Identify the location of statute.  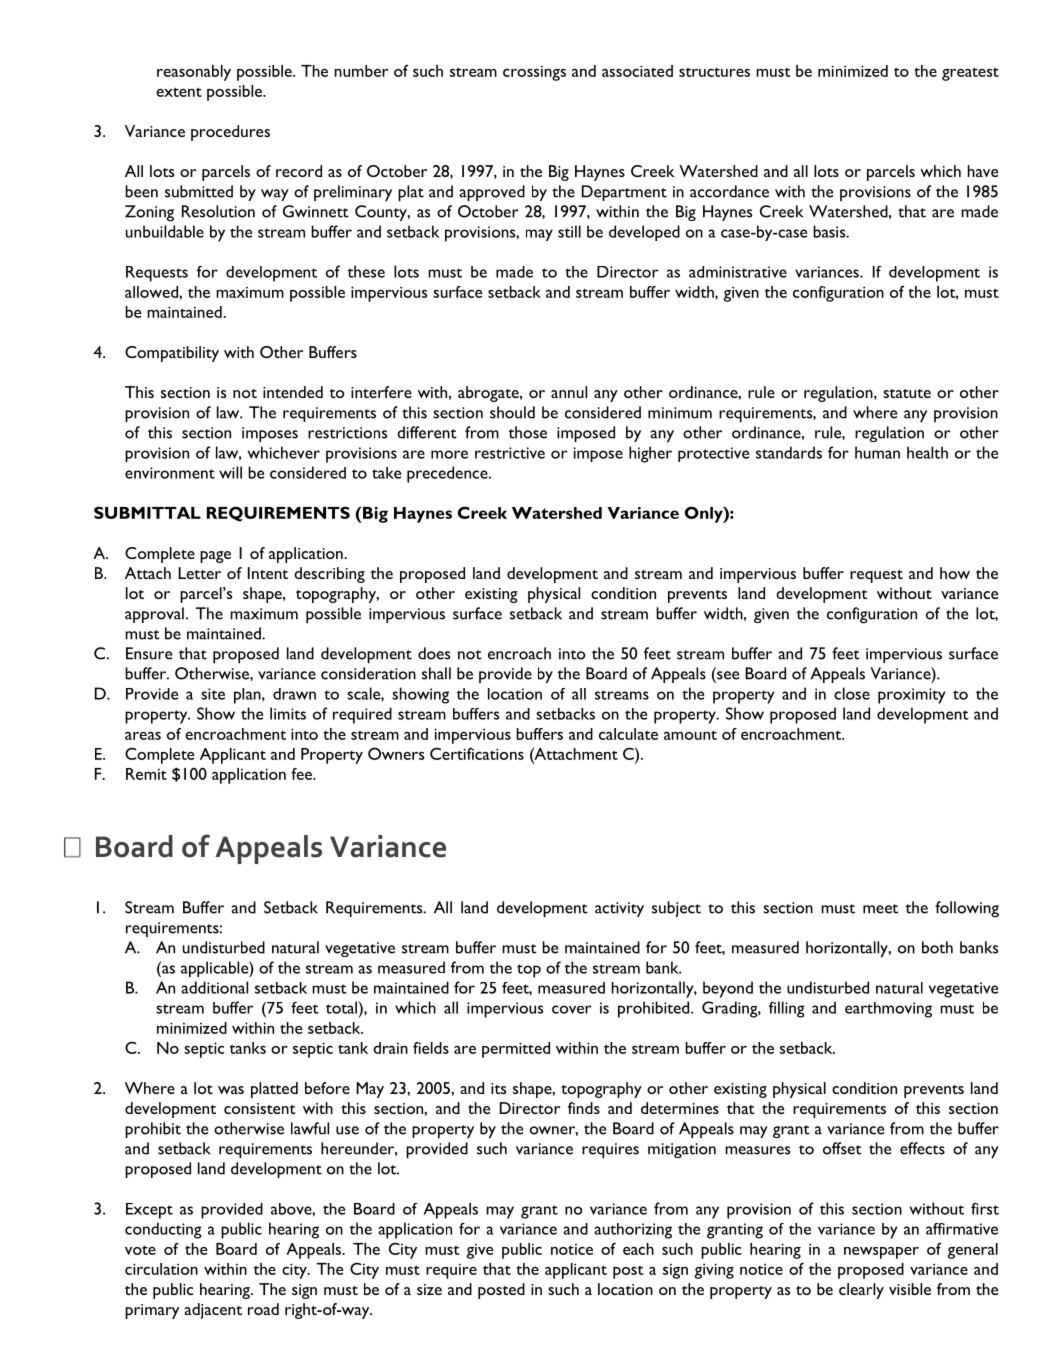
(907, 393).
